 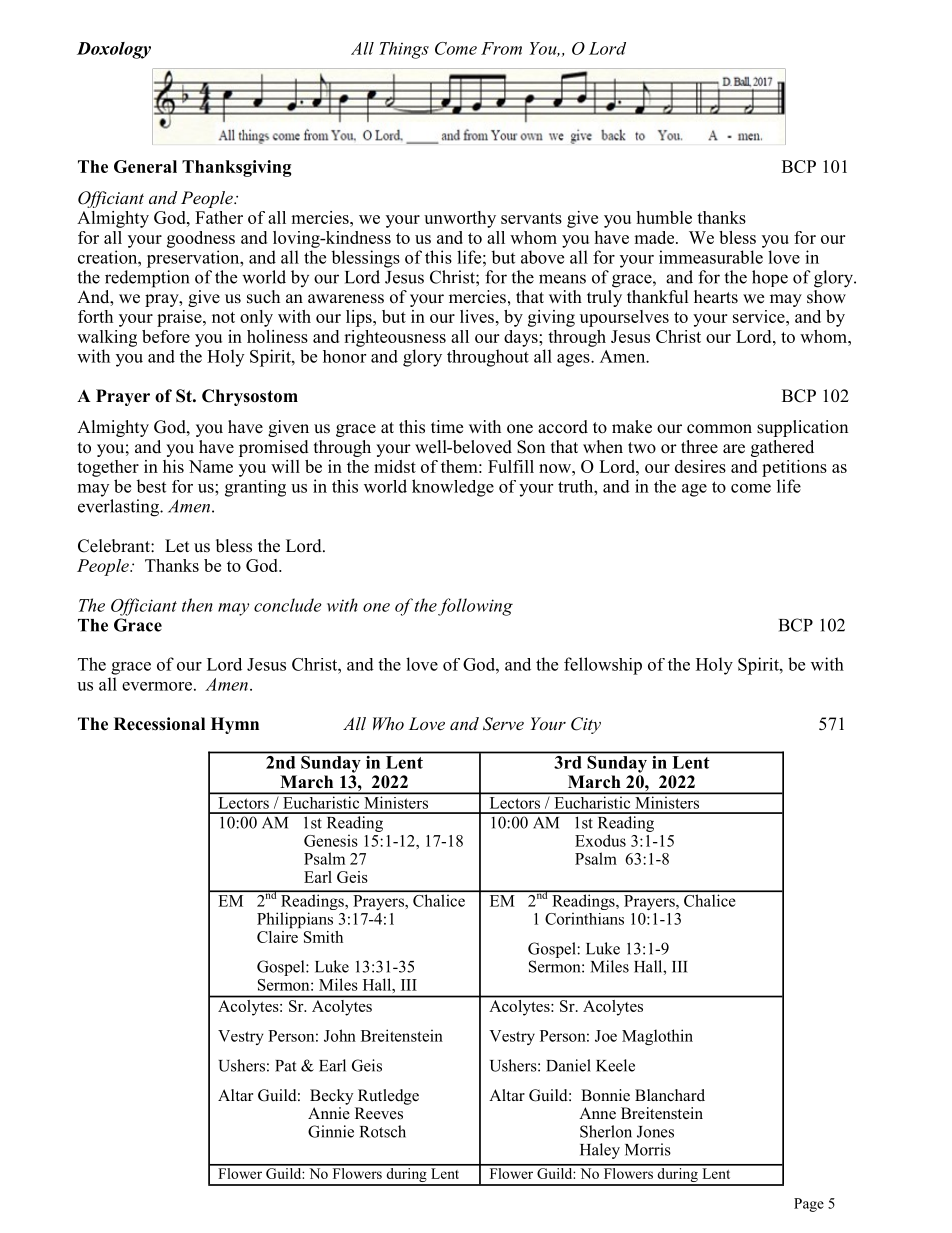 I want to click on General, so click(x=145, y=166).
